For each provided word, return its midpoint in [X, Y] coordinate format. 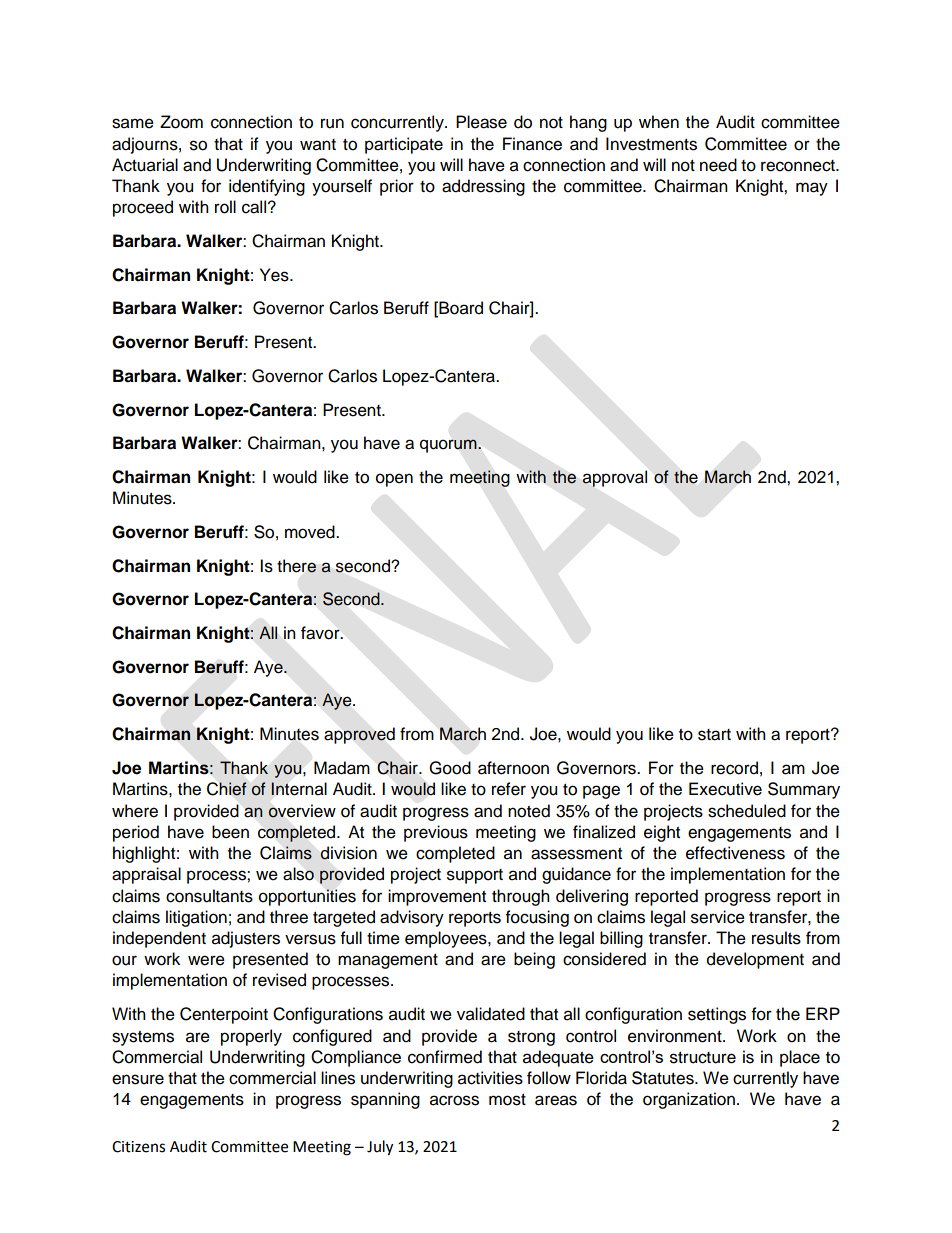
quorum [449, 446]
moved [311, 532]
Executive [725, 789]
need [718, 165]
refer [509, 789]
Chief [227, 789]
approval [614, 478]
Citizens [138, 1147]
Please [481, 122]
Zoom [181, 122]
